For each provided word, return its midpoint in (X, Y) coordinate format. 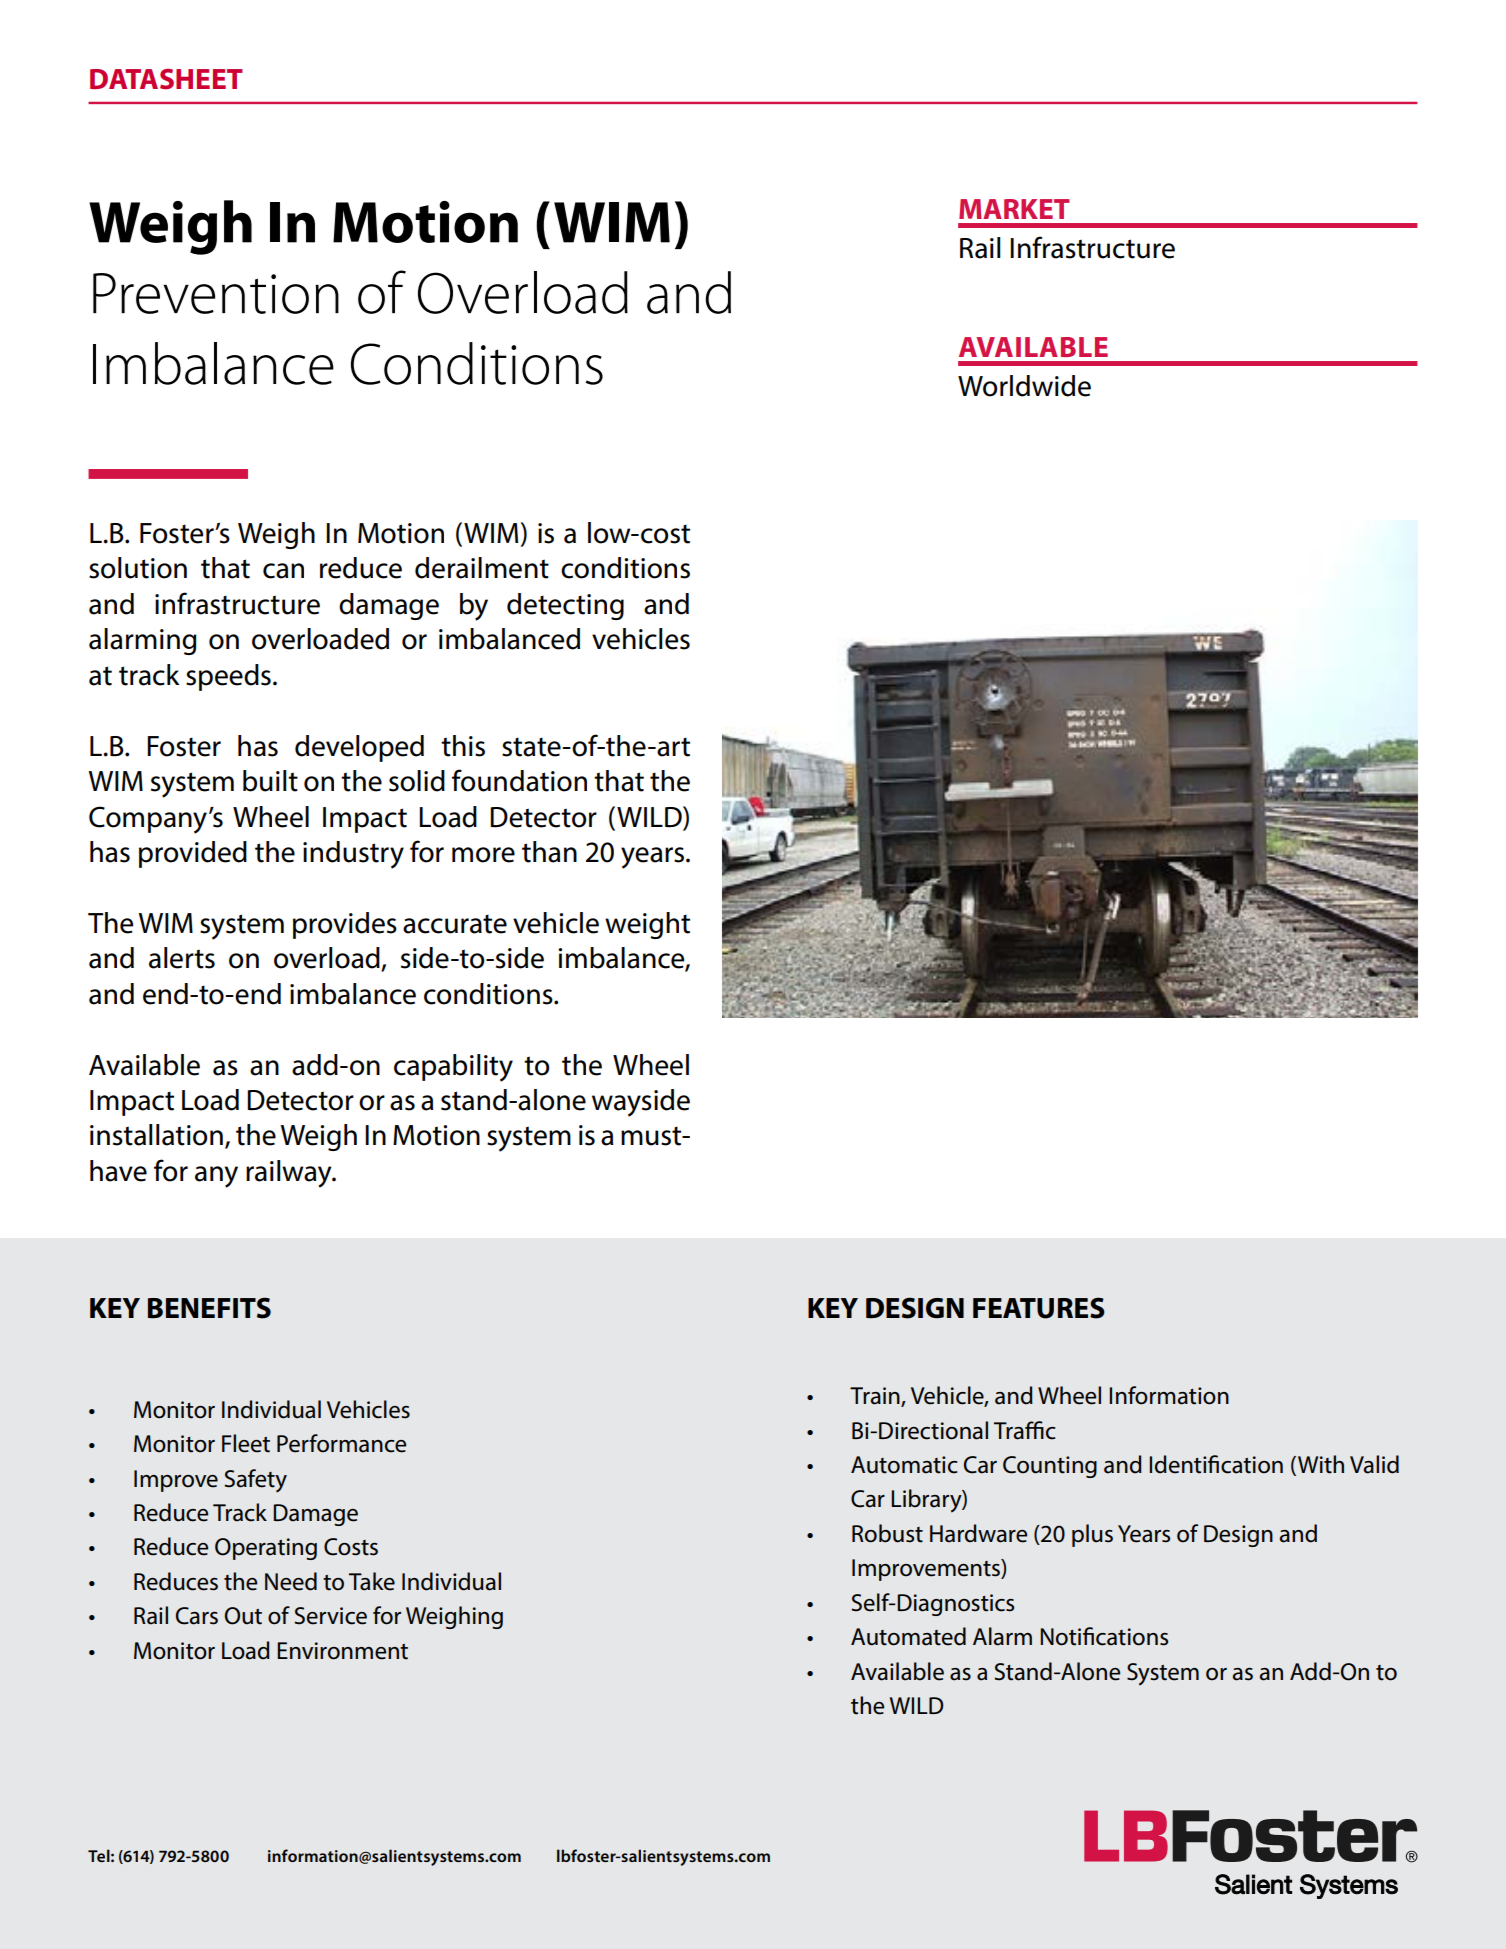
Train (876, 1397)
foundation (519, 780)
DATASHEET (166, 79)
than (549, 852)
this (463, 746)
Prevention (216, 293)
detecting (565, 606)
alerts (182, 958)
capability (453, 1068)
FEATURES (1039, 1308)
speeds (228, 677)
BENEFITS (209, 1308)
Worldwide (1024, 386)
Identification (1216, 1464)
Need (291, 1581)
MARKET (1014, 209)
